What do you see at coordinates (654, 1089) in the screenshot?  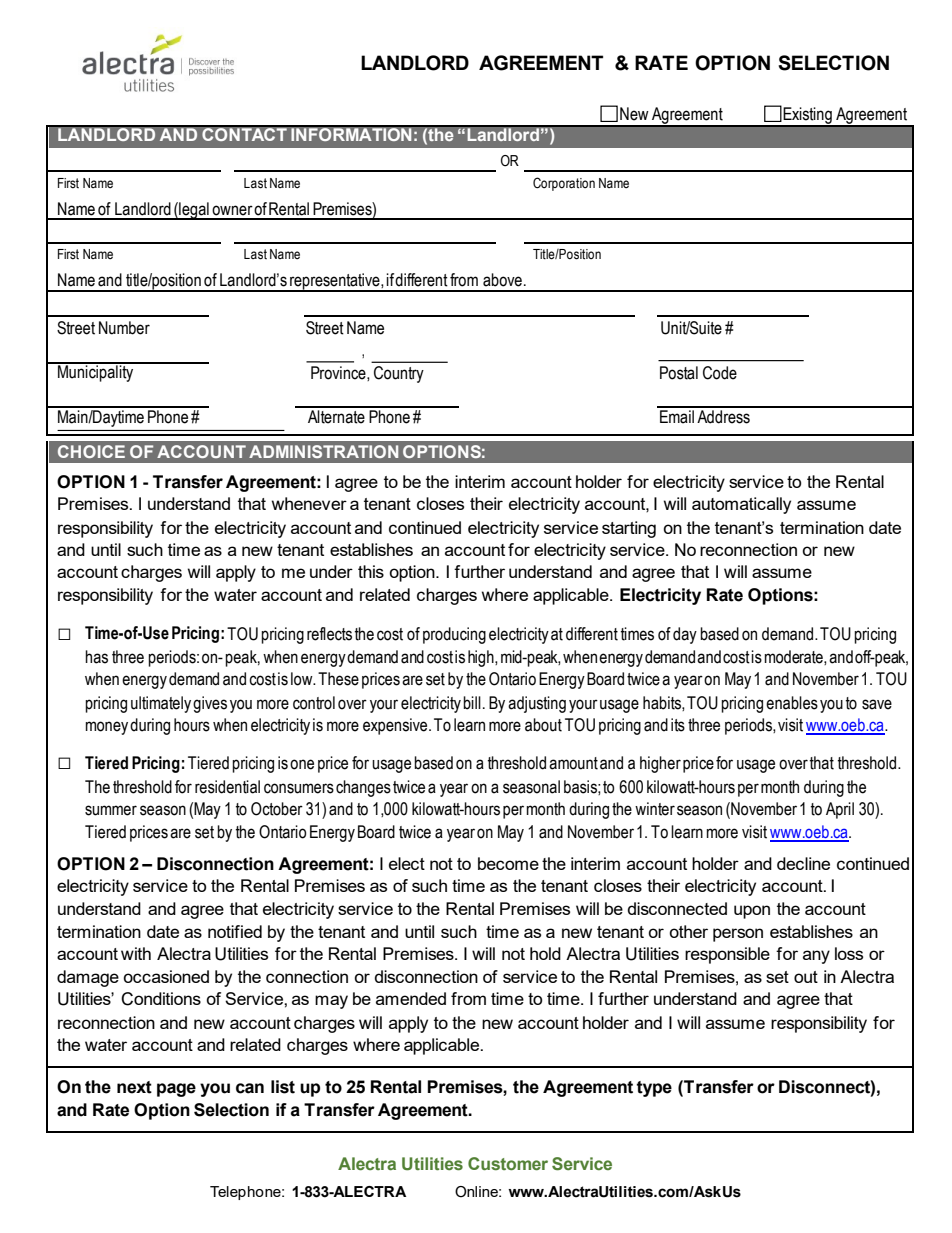 I see `type` at bounding box center [654, 1089].
